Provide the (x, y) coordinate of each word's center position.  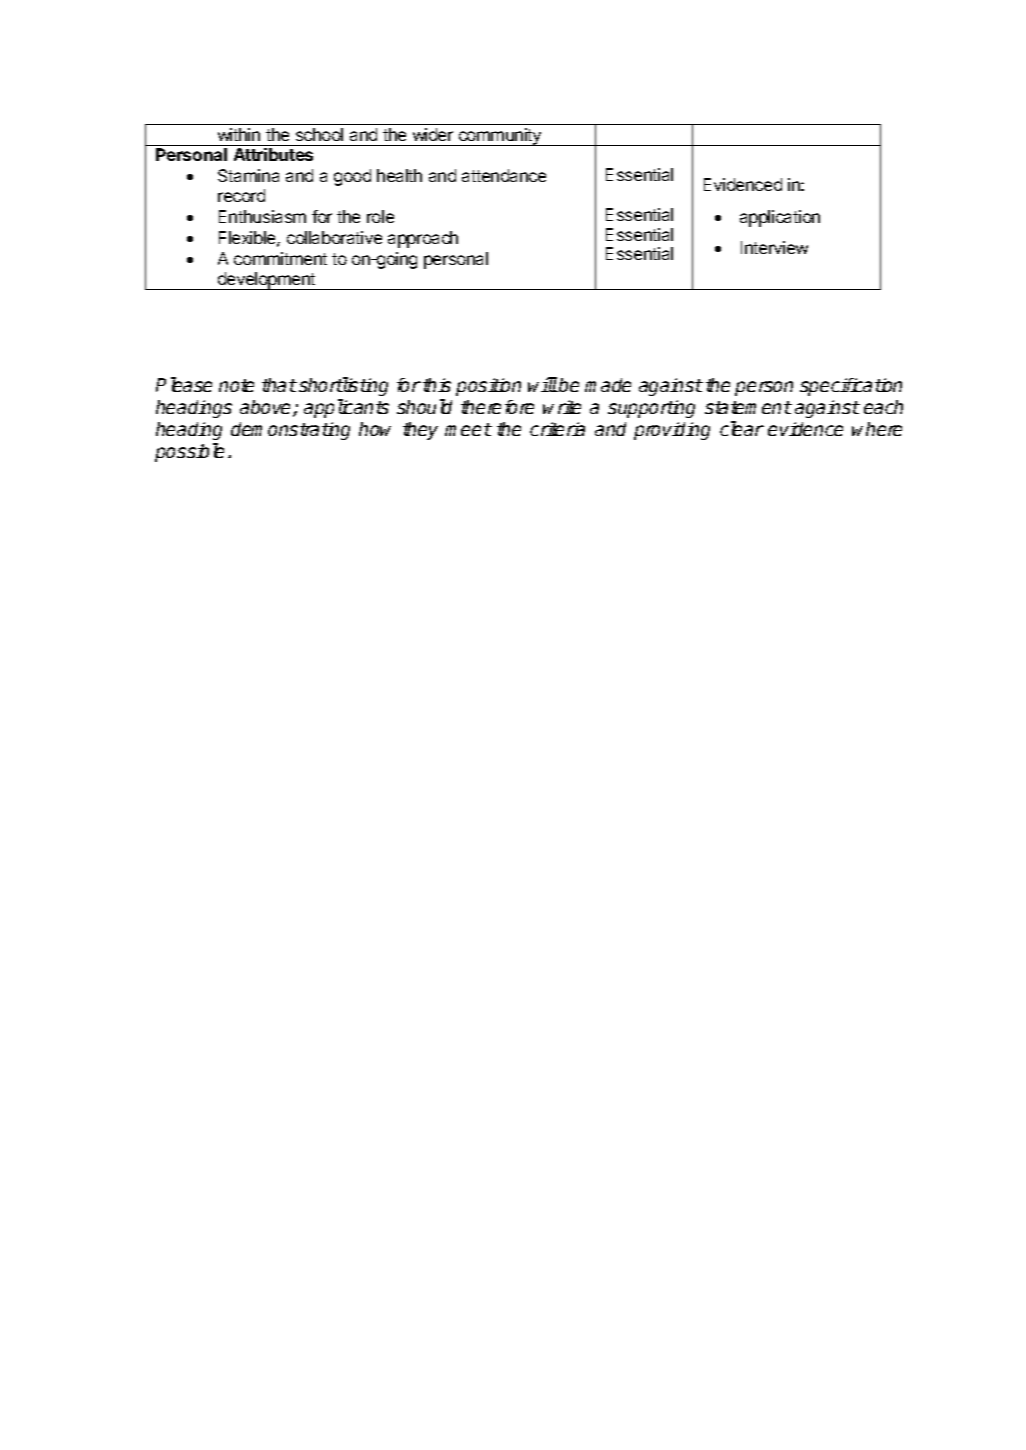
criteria (557, 429)
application (780, 218)
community (500, 137)
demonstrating (290, 431)
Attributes (273, 154)
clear (742, 428)
